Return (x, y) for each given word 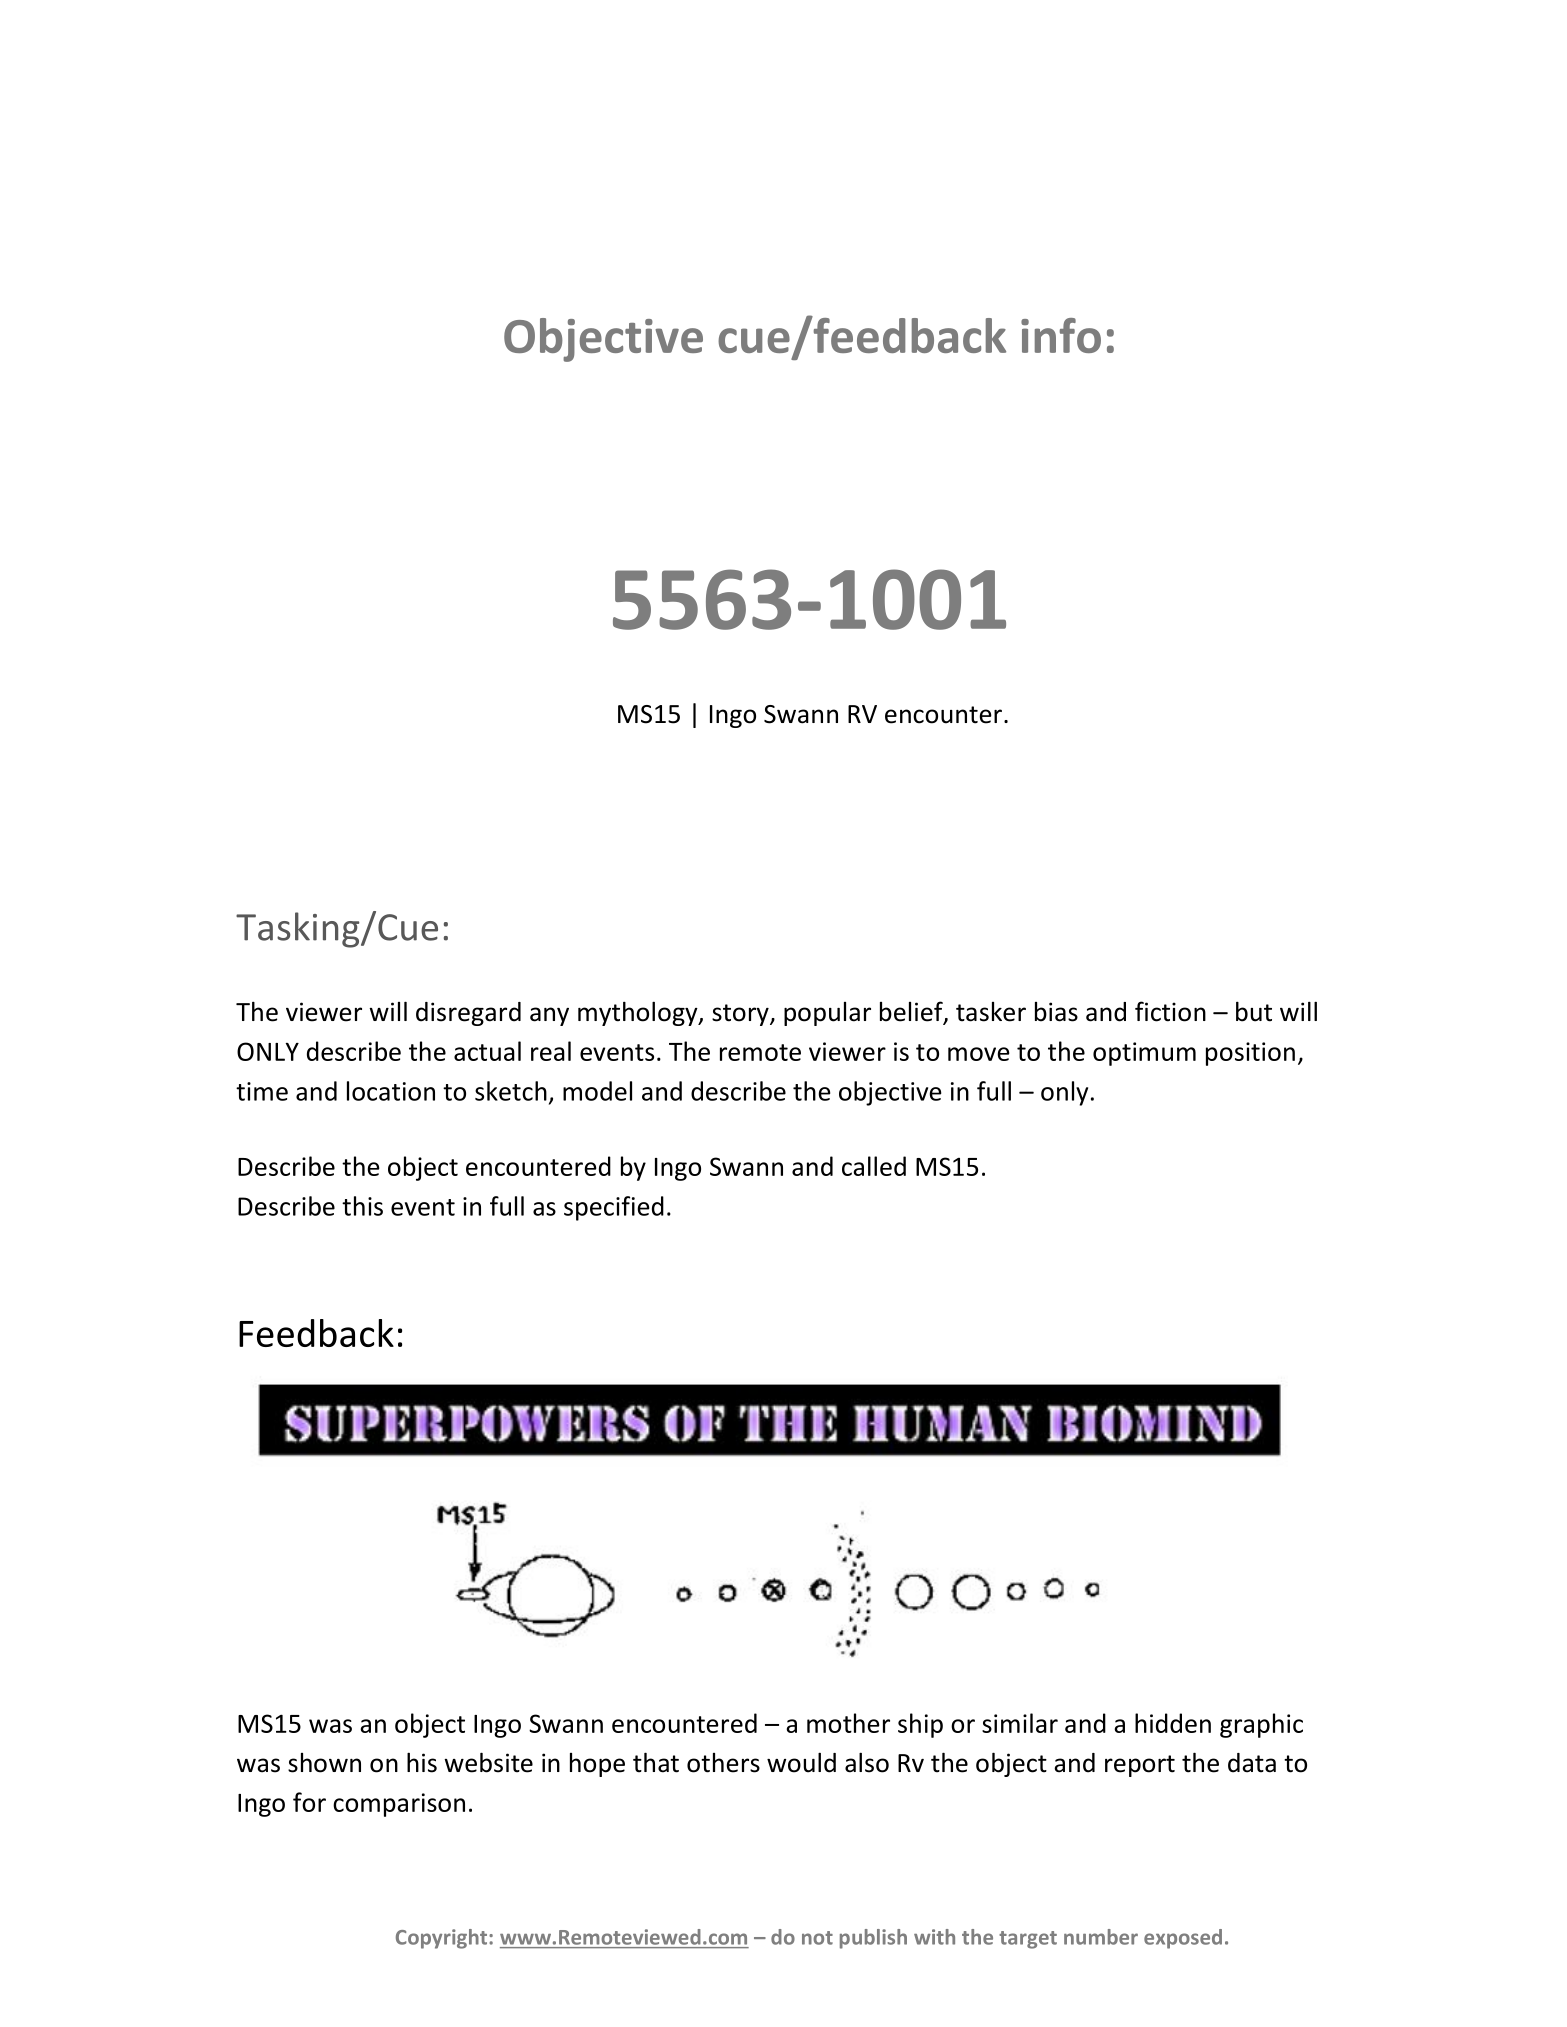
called (874, 1166)
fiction (1170, 1011)
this (362, 1206)
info (1061, 335)
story (741, 1015)
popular (827, 1014)
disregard (468, 1014)
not (817, 1938)
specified (614, 1208)
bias (1056, 1012)
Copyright (443, 1939)
